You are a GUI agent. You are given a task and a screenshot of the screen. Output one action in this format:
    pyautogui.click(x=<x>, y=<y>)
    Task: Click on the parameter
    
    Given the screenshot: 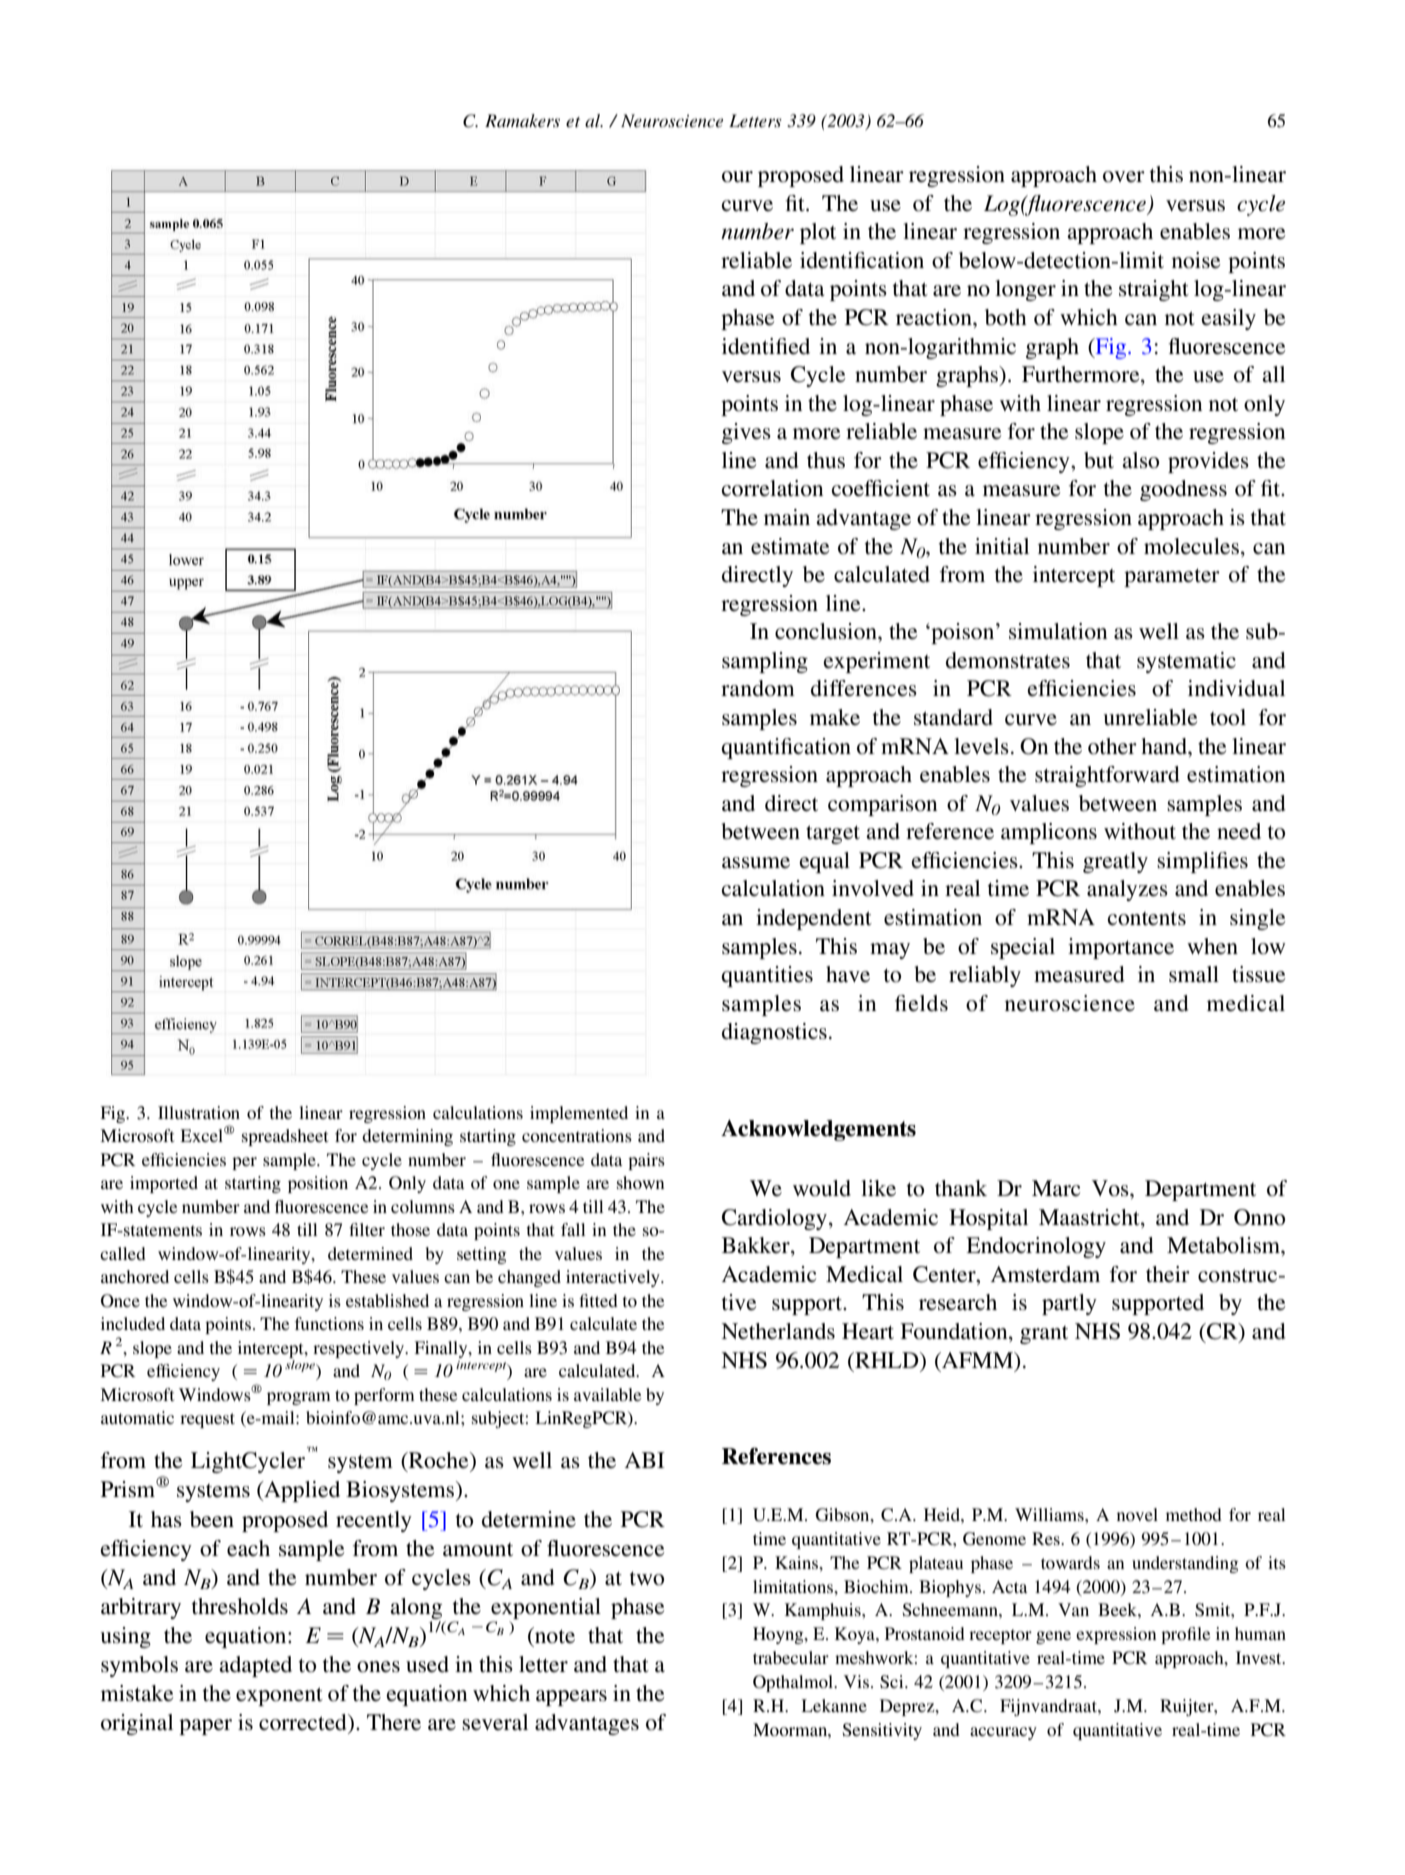 What is the action you would take?
    pyautogui.click(x=1172, y=577)
